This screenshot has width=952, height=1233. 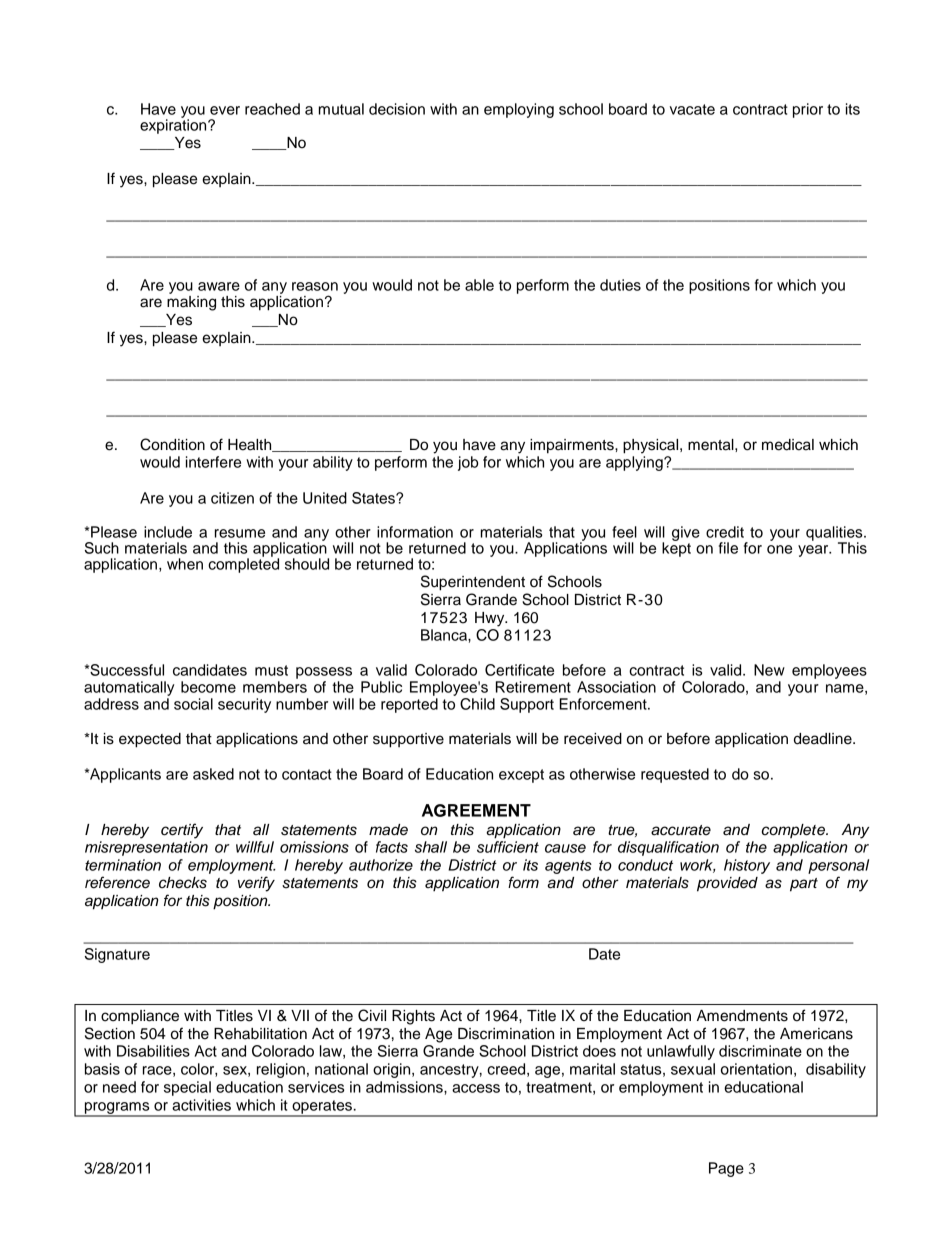 What do you see at coordinates (788, 445) in the screenshot?
I see `medical` at bounding box center [788, 445].
